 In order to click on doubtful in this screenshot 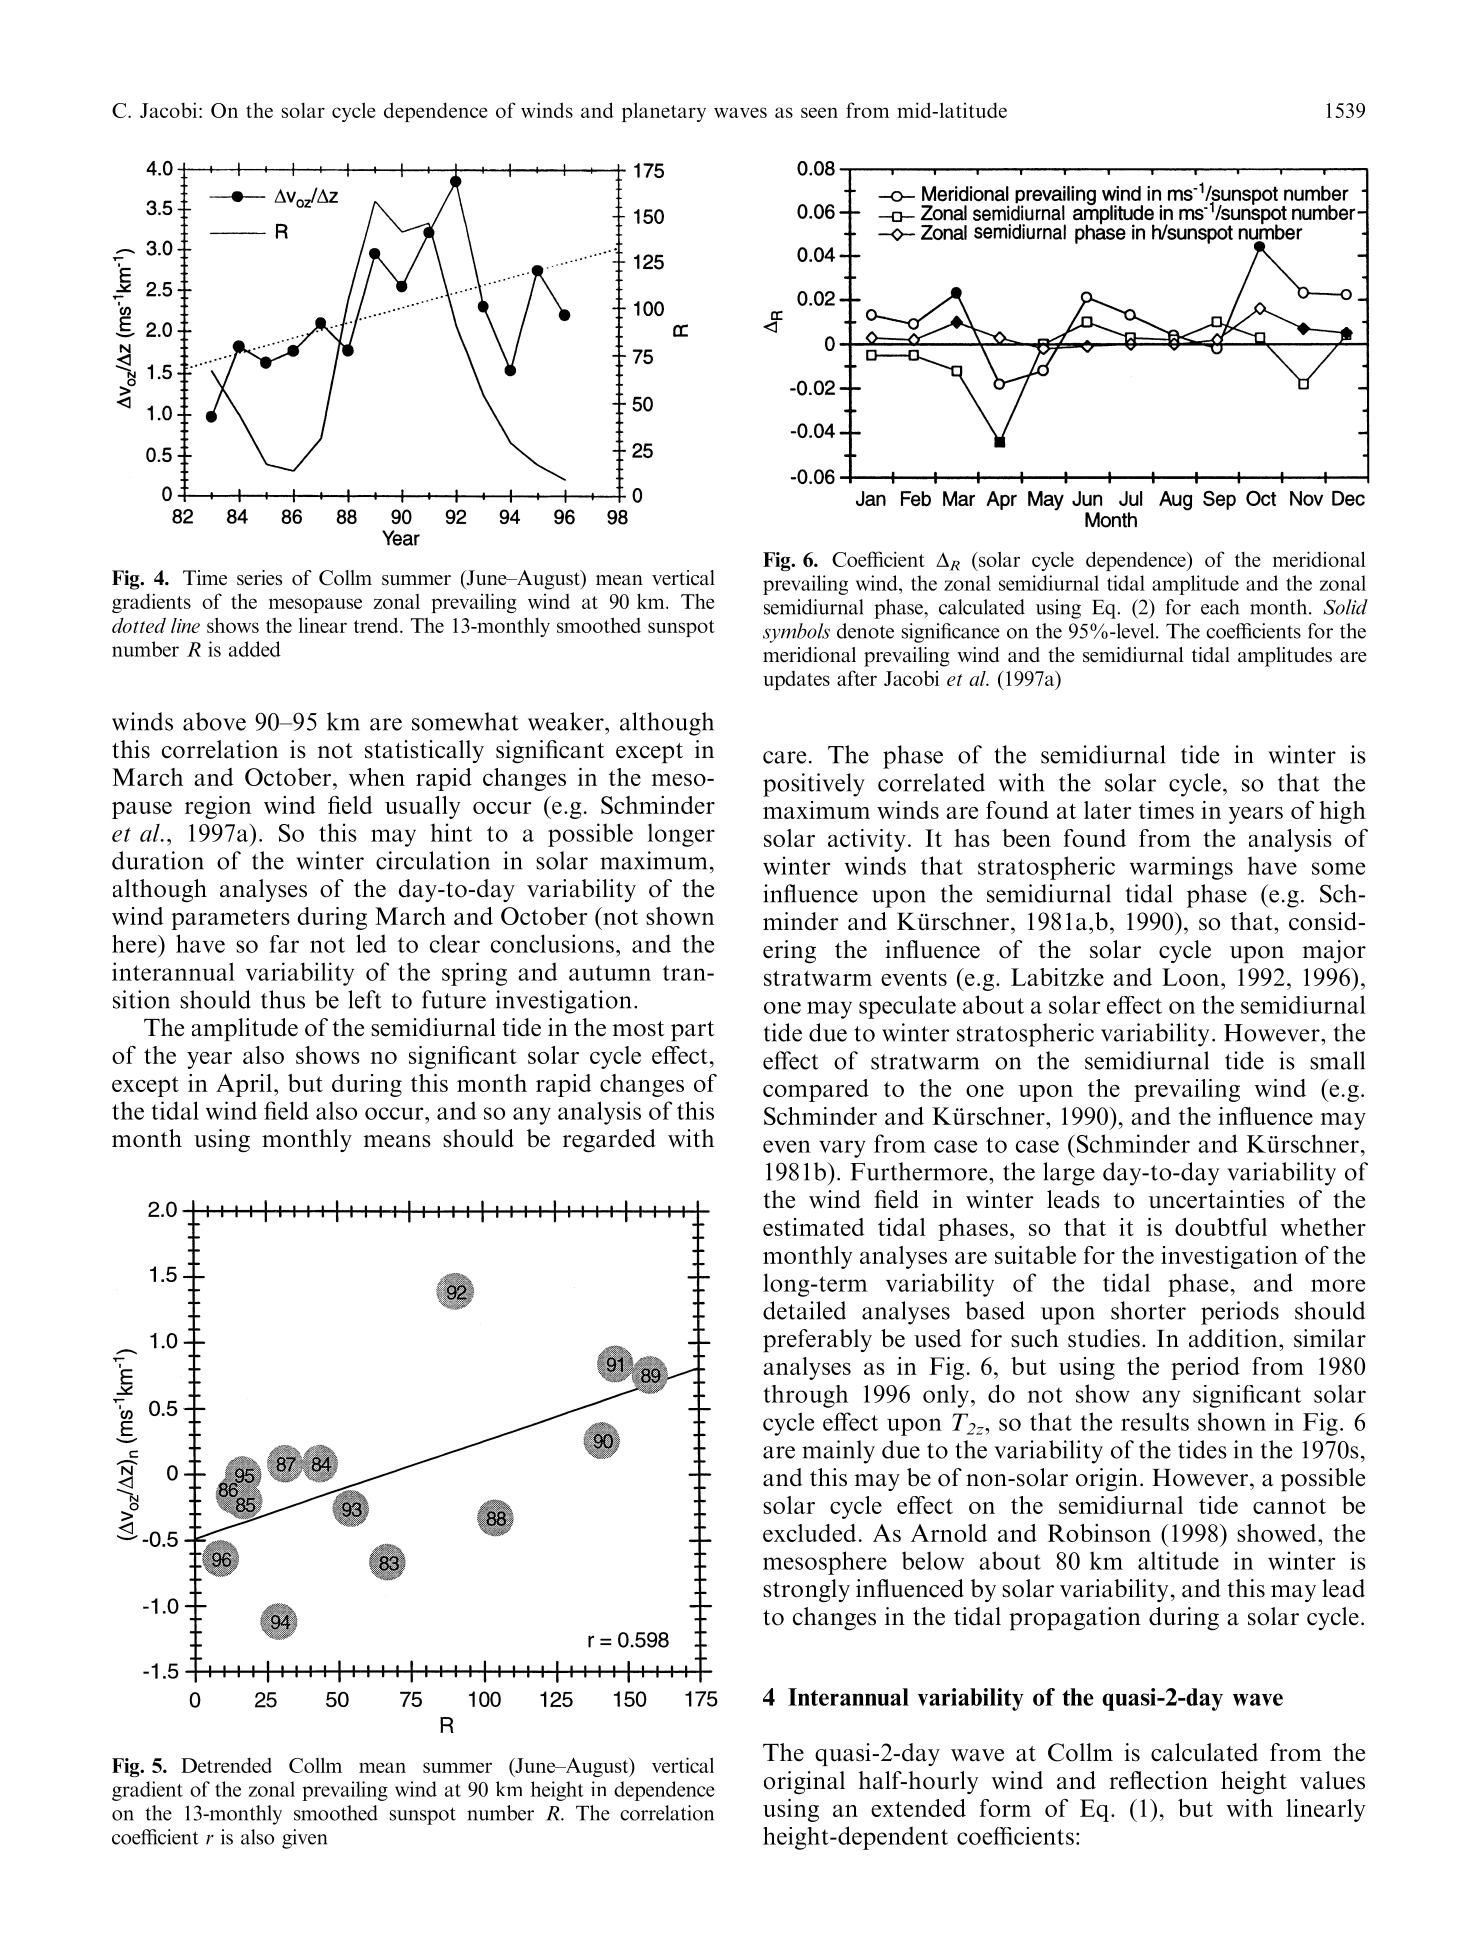, I will do `click(1221, 1227)`.
